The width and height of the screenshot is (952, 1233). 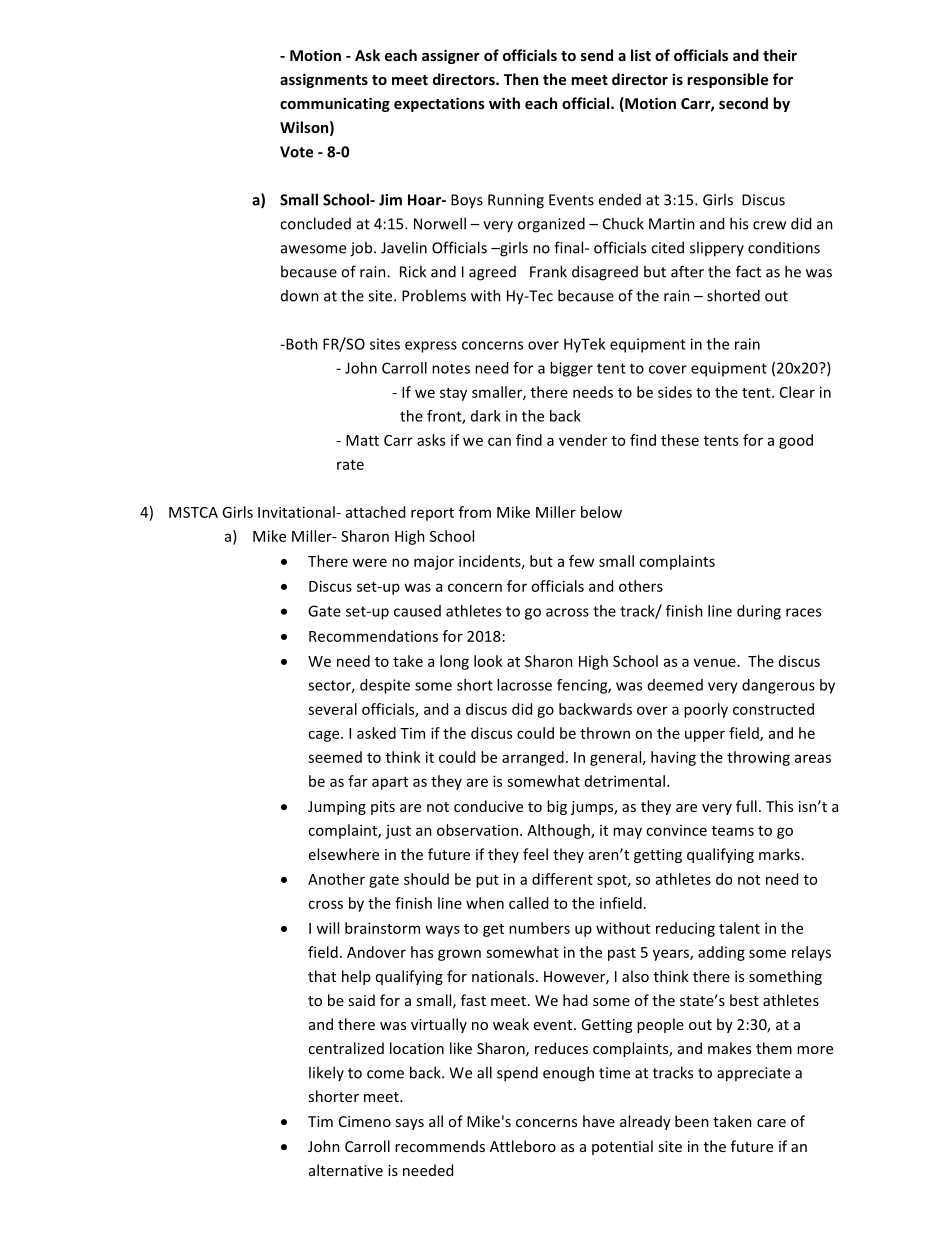 What do you see at coordinates (346, 1170) in the screenshot?
I see `alternative` at bounding box center [346, 1170].
